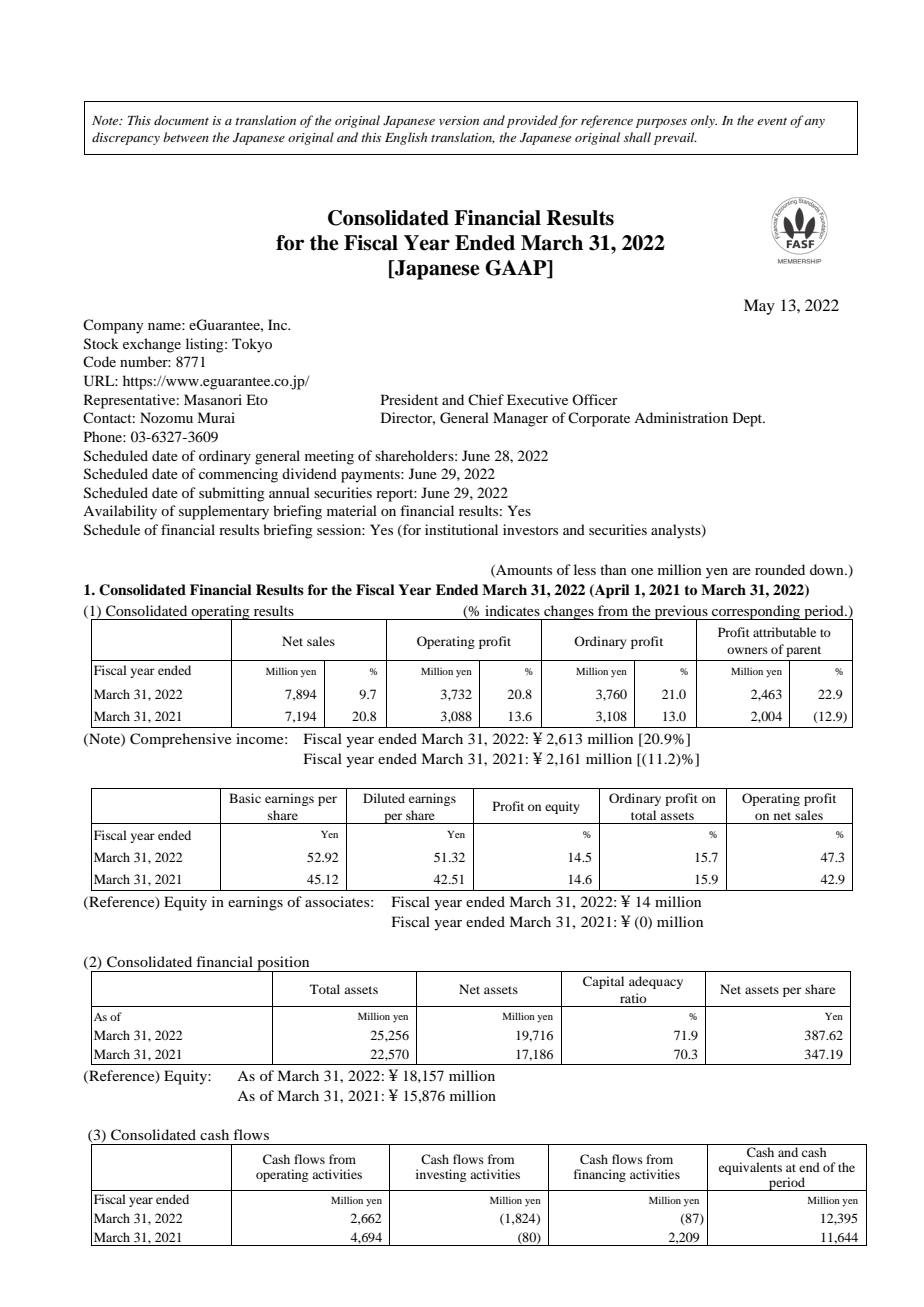  I want to click on event, so click(772, 121).
